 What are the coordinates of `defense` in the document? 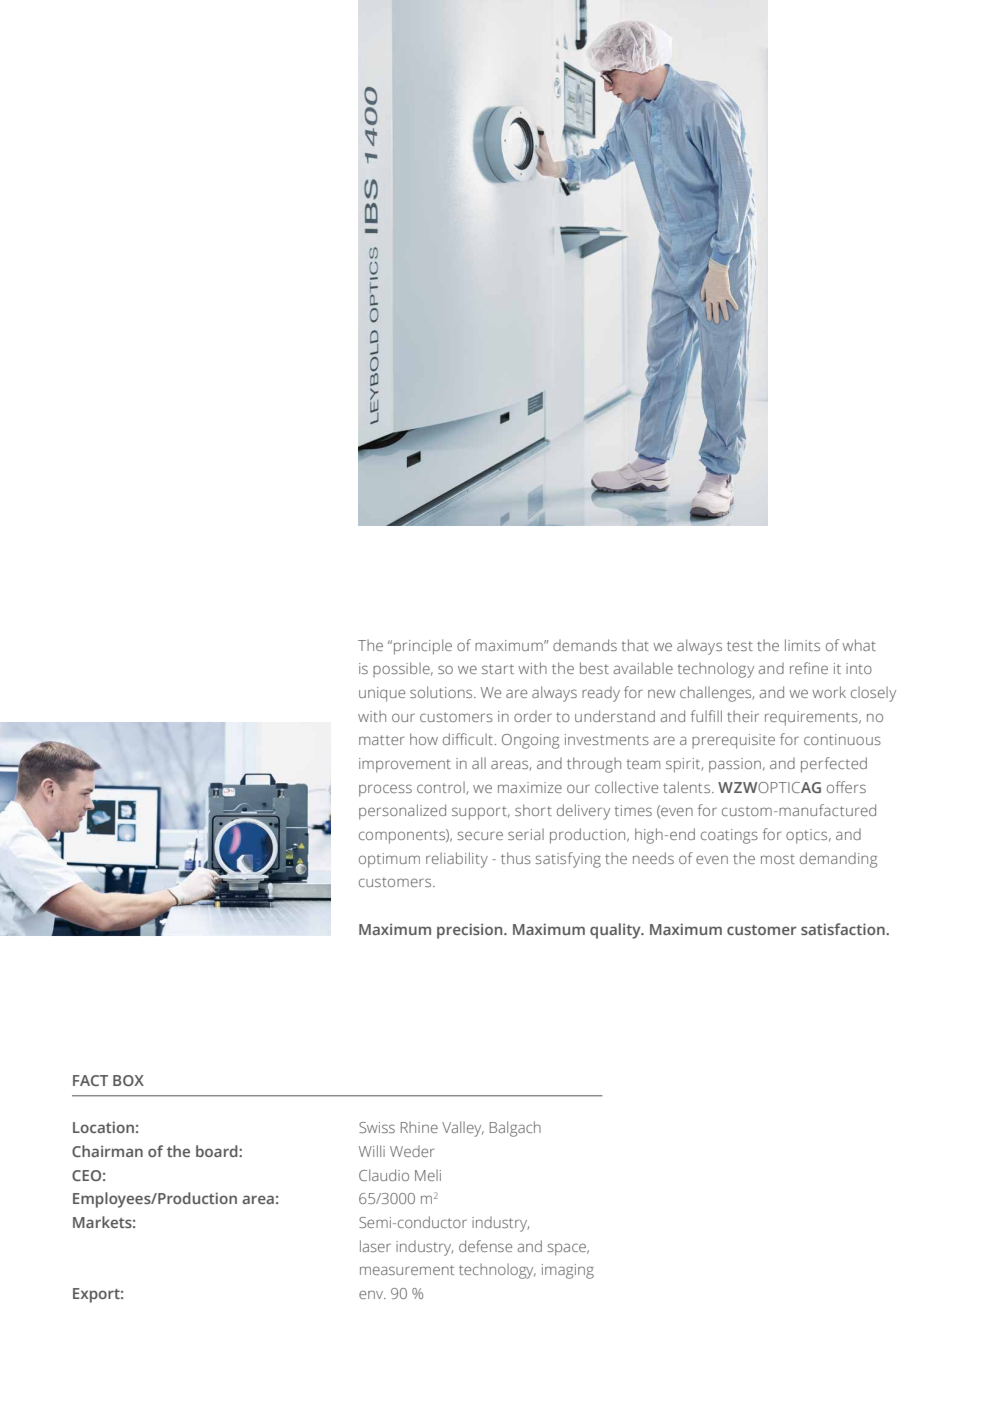 It's located at (485, 1246).
